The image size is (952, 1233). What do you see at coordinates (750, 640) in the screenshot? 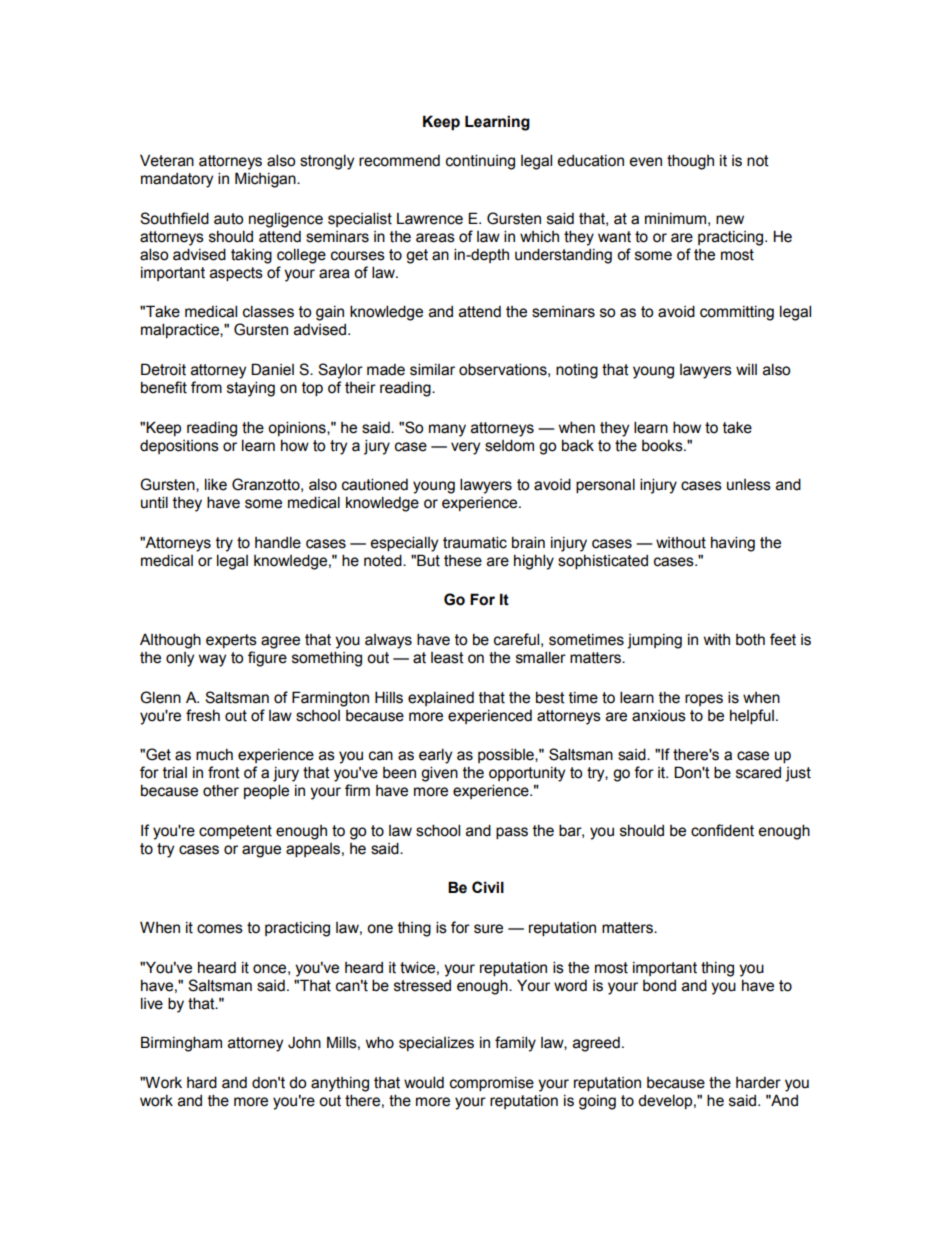
I see `both` at bounding box center [750, 640].
